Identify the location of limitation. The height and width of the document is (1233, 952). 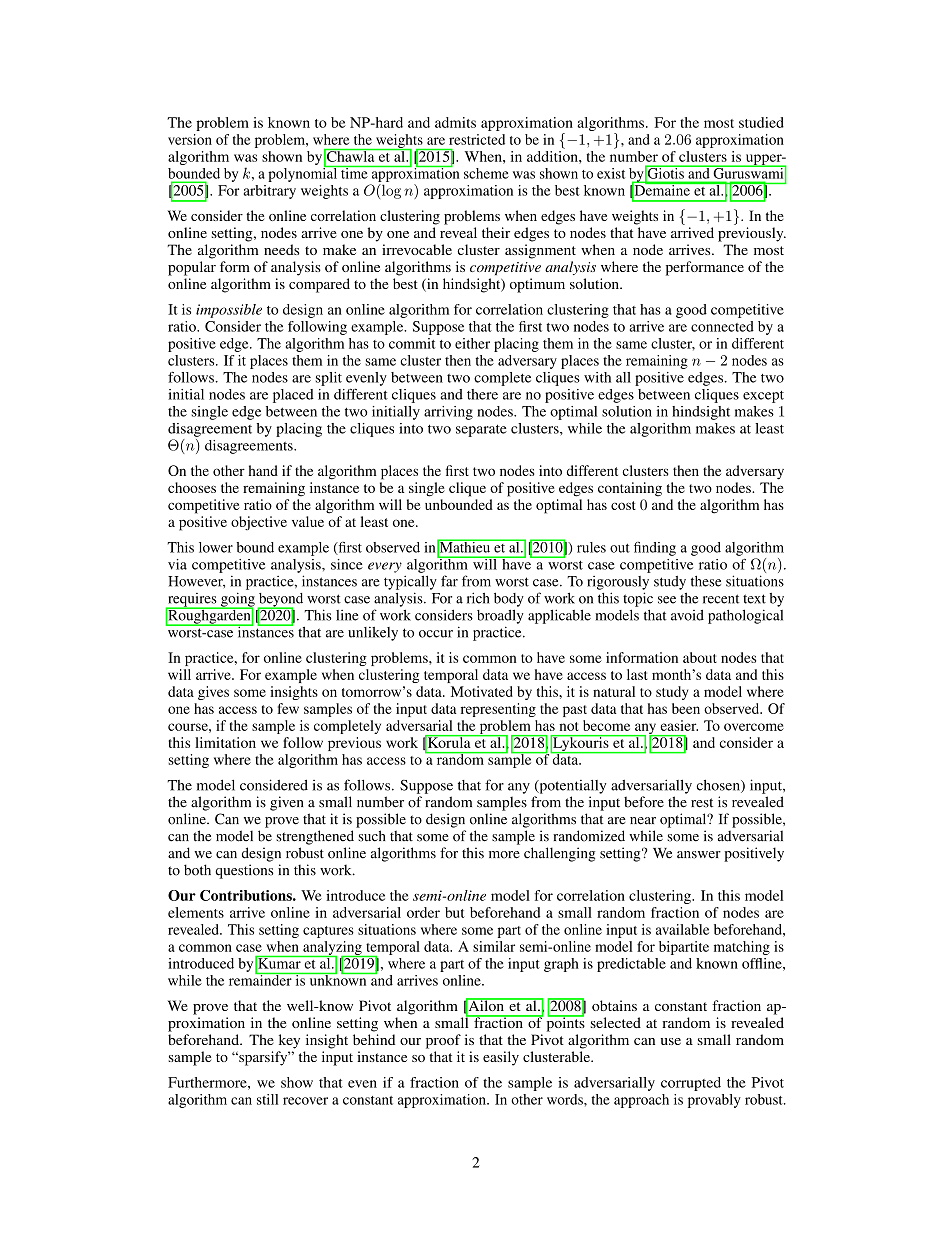
(225, 742).
